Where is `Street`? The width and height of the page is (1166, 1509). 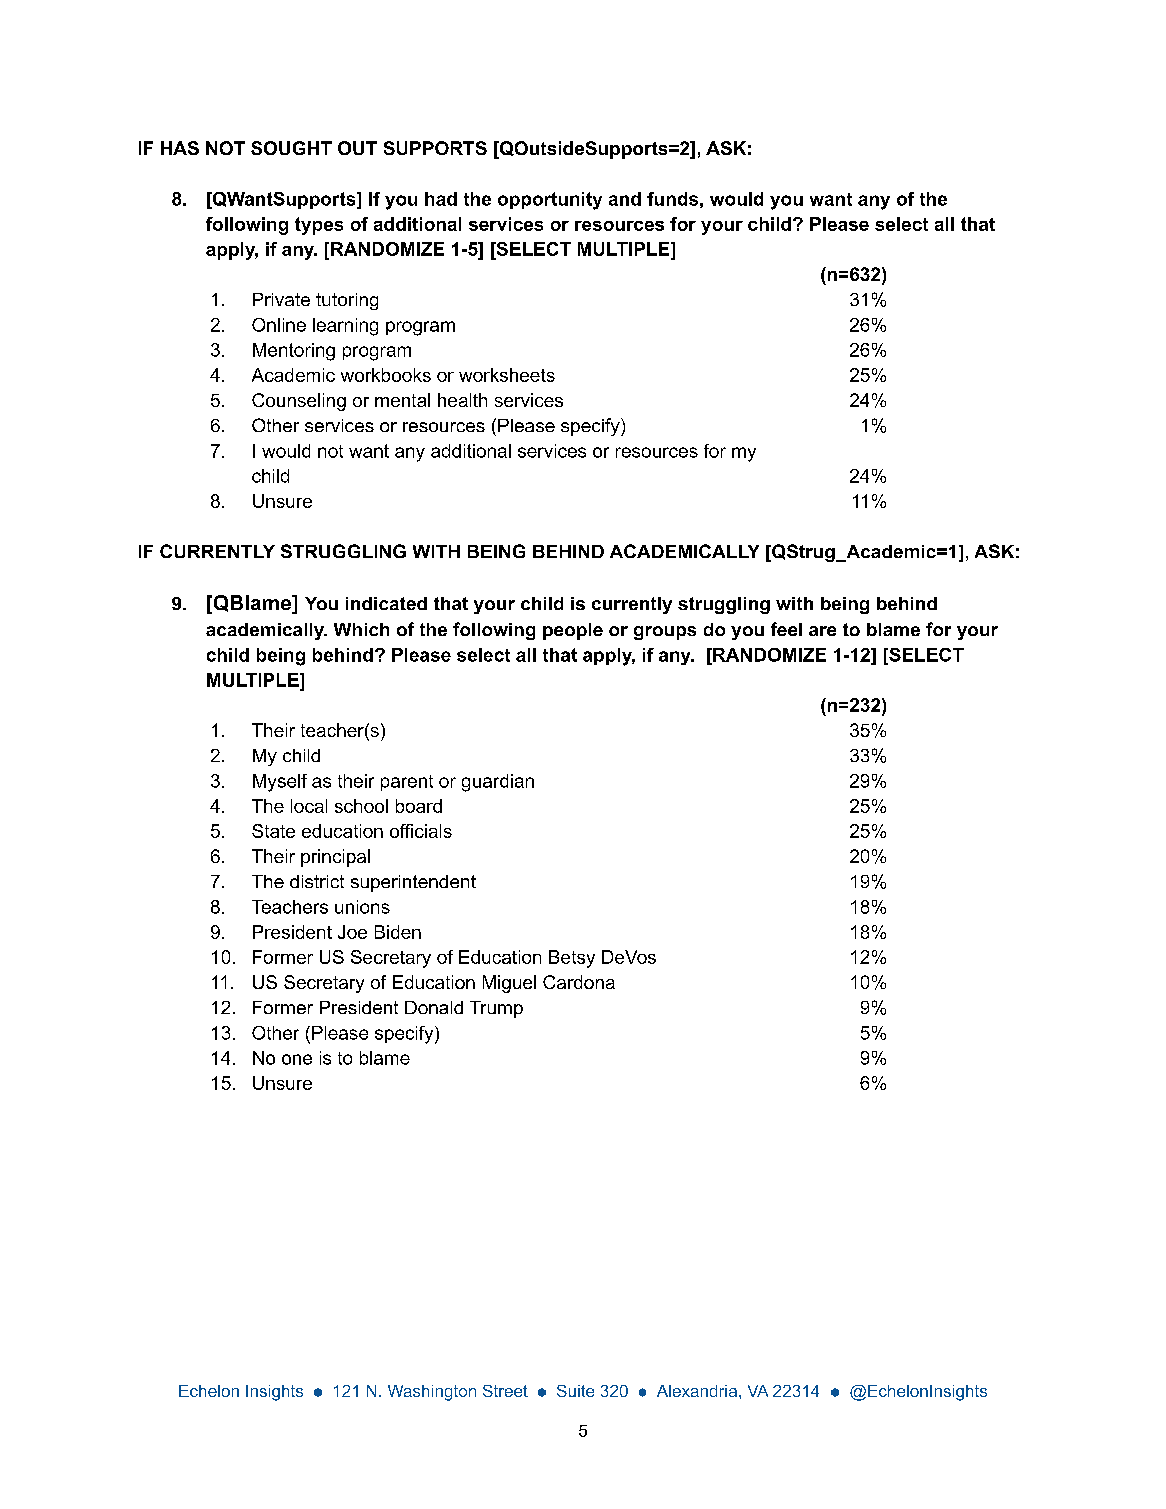
Street is located at coordinates (505, 1391).
